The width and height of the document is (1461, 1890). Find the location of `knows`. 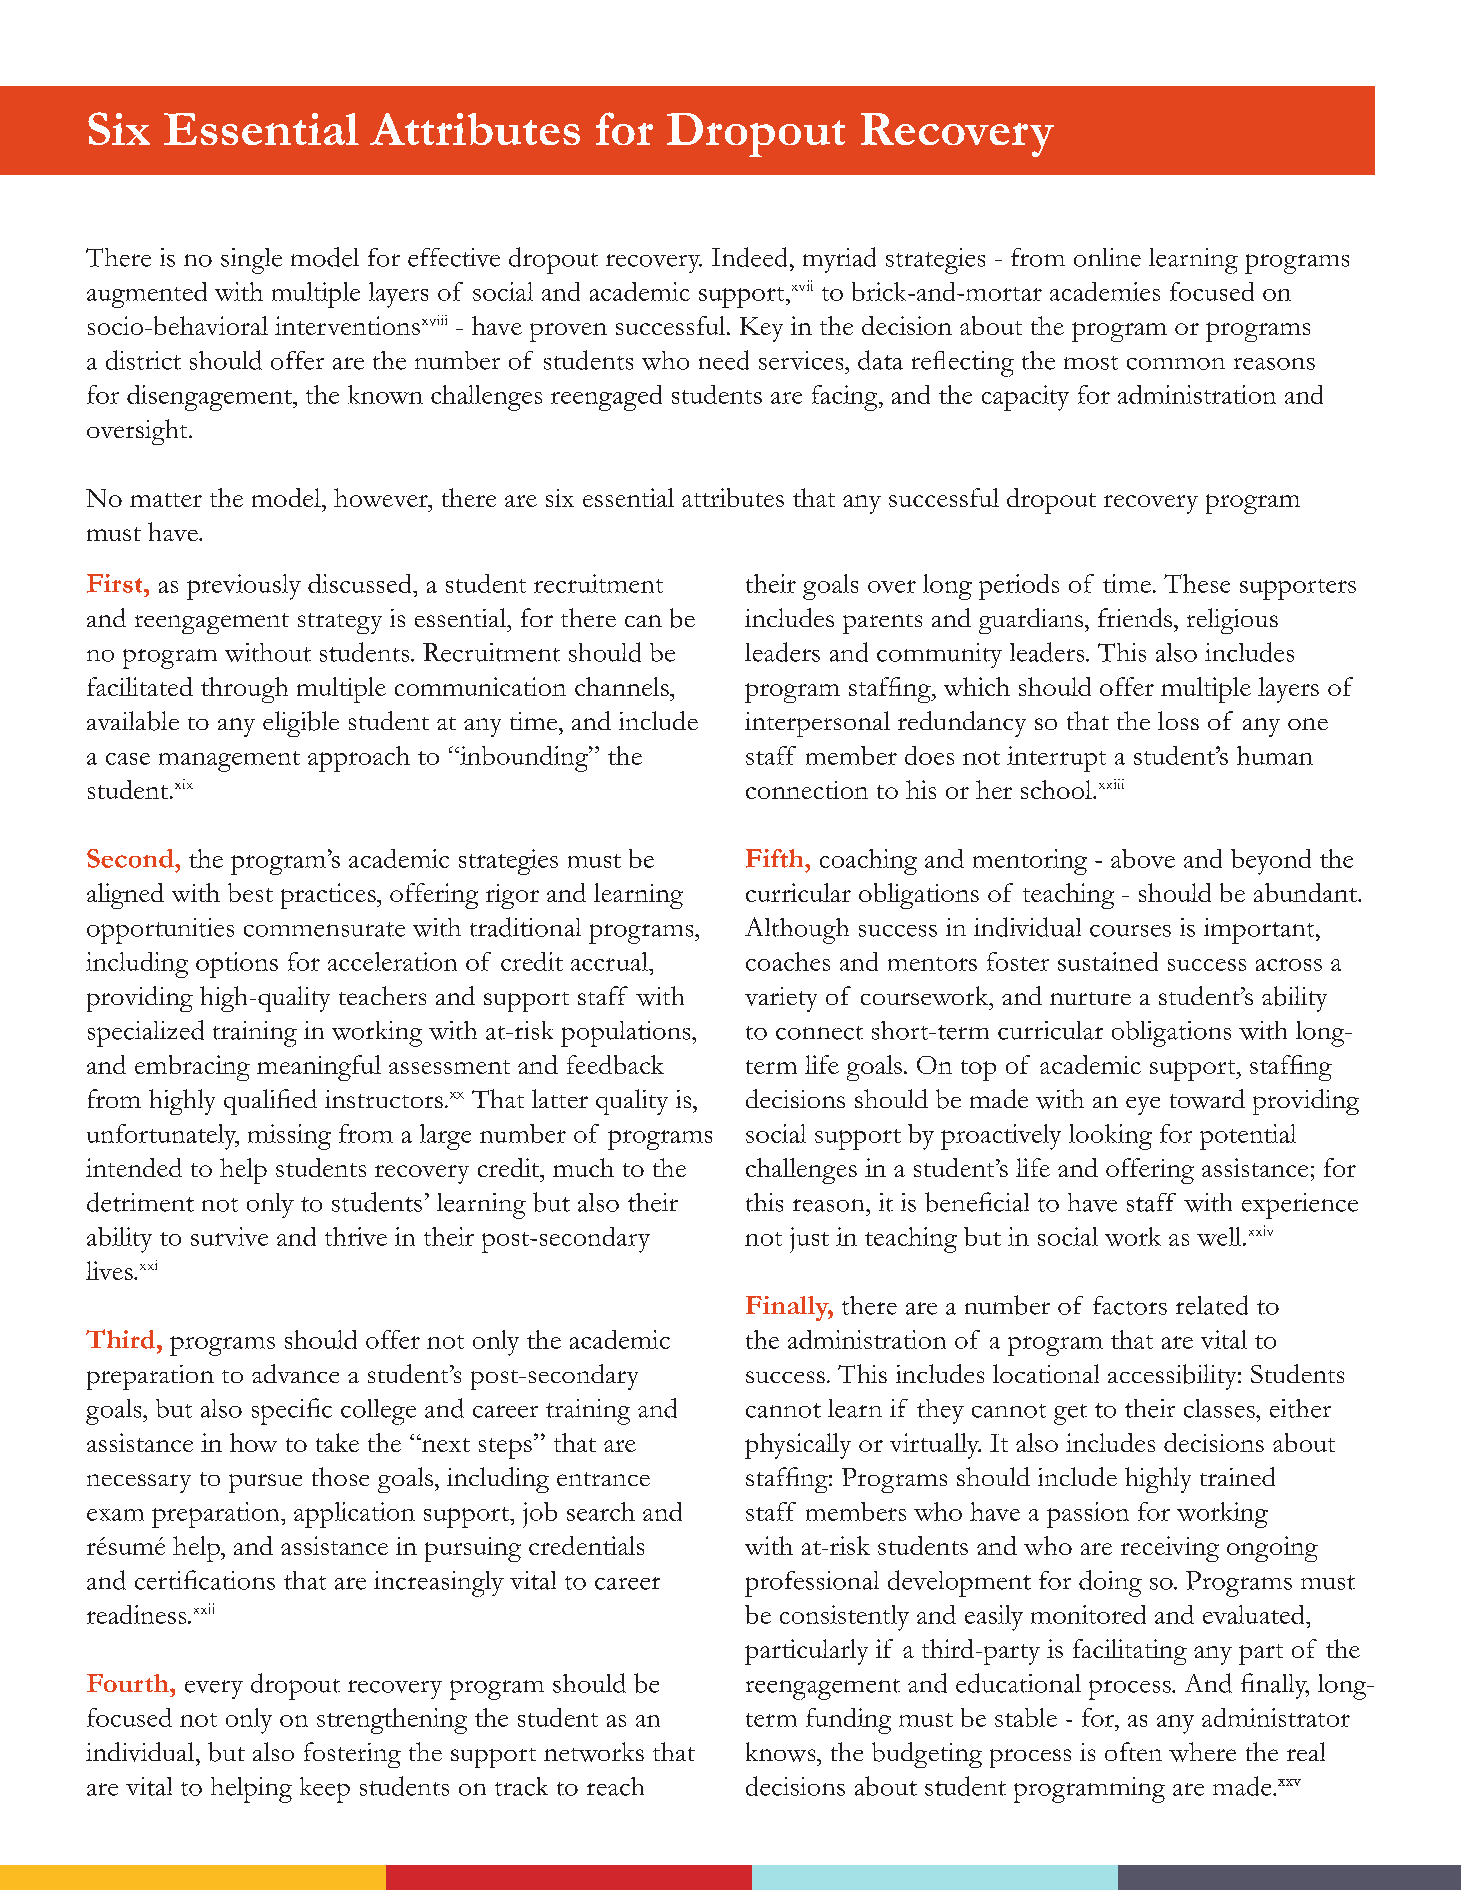

knows is located at coordinates (782, 1752).
